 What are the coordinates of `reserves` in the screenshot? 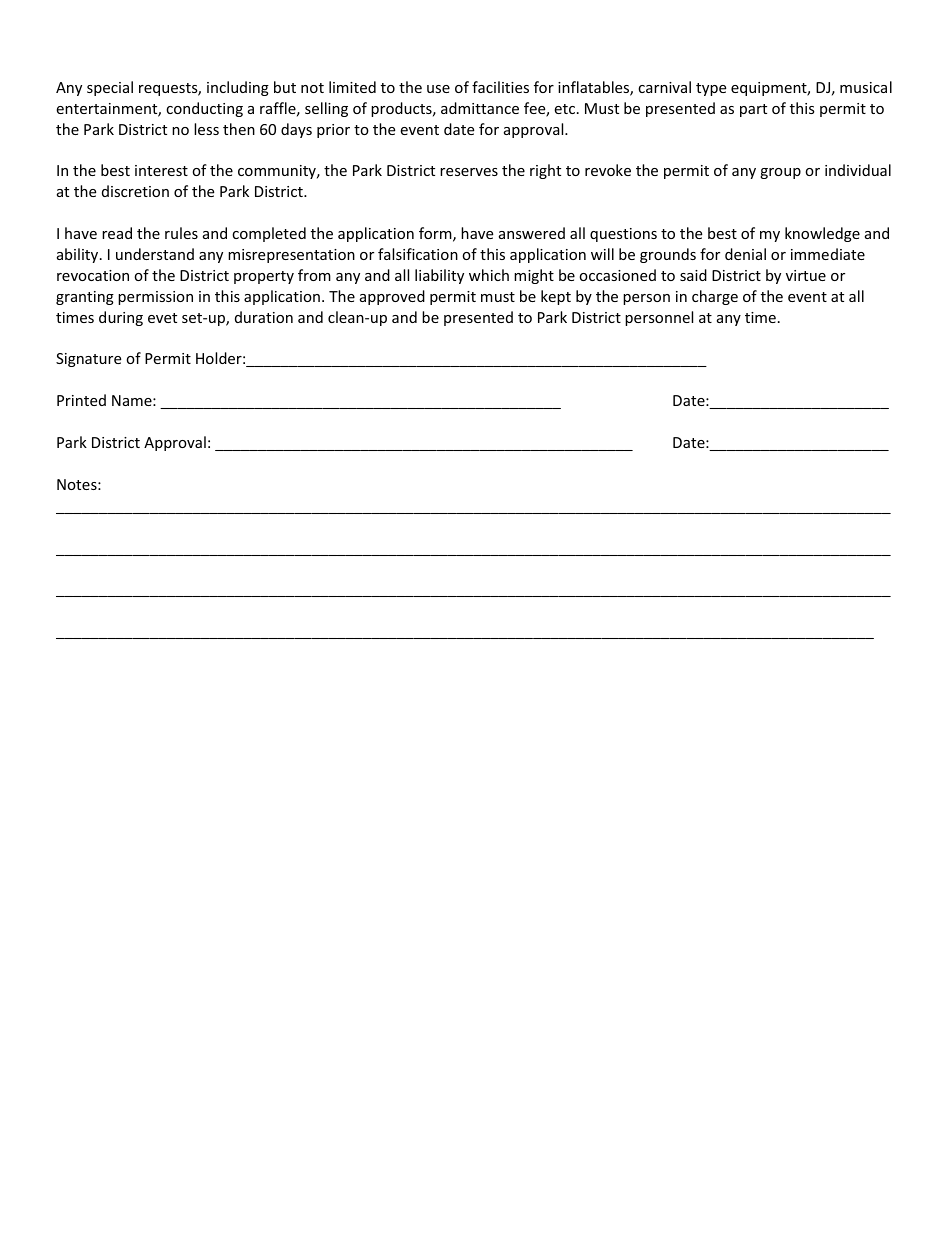 It's located at (469, 172).
